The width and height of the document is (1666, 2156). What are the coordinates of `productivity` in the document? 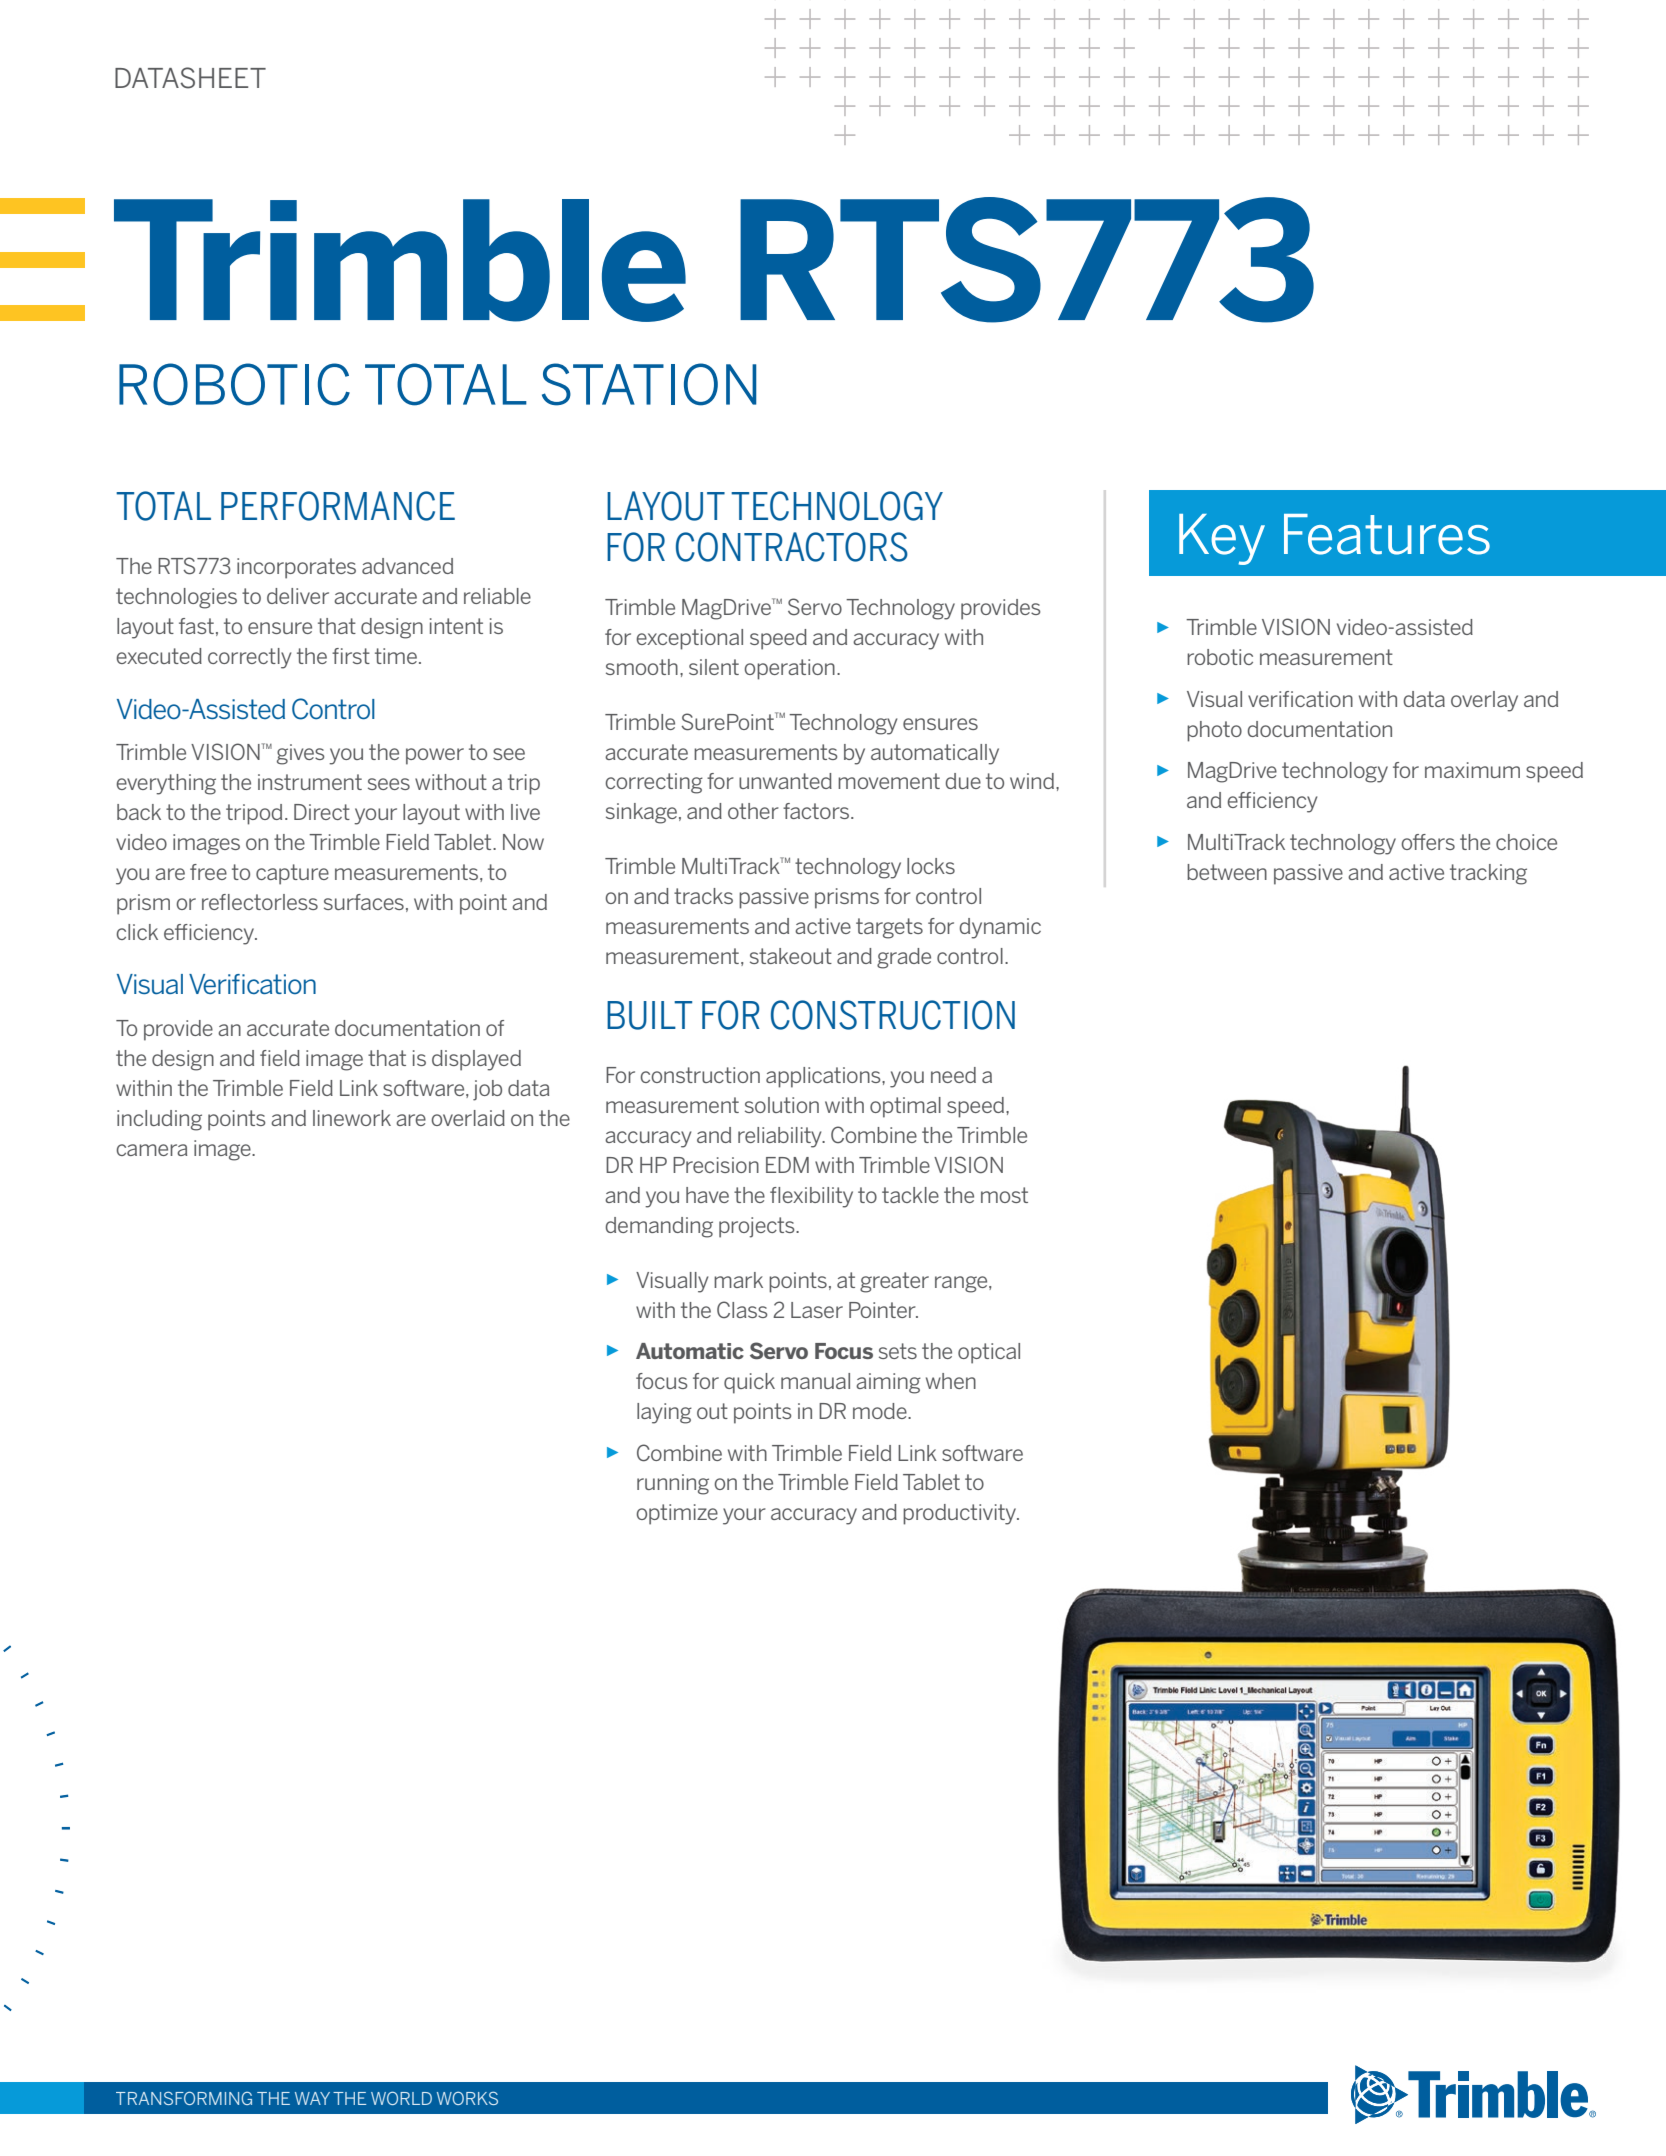 It's located at (961, 1514).
